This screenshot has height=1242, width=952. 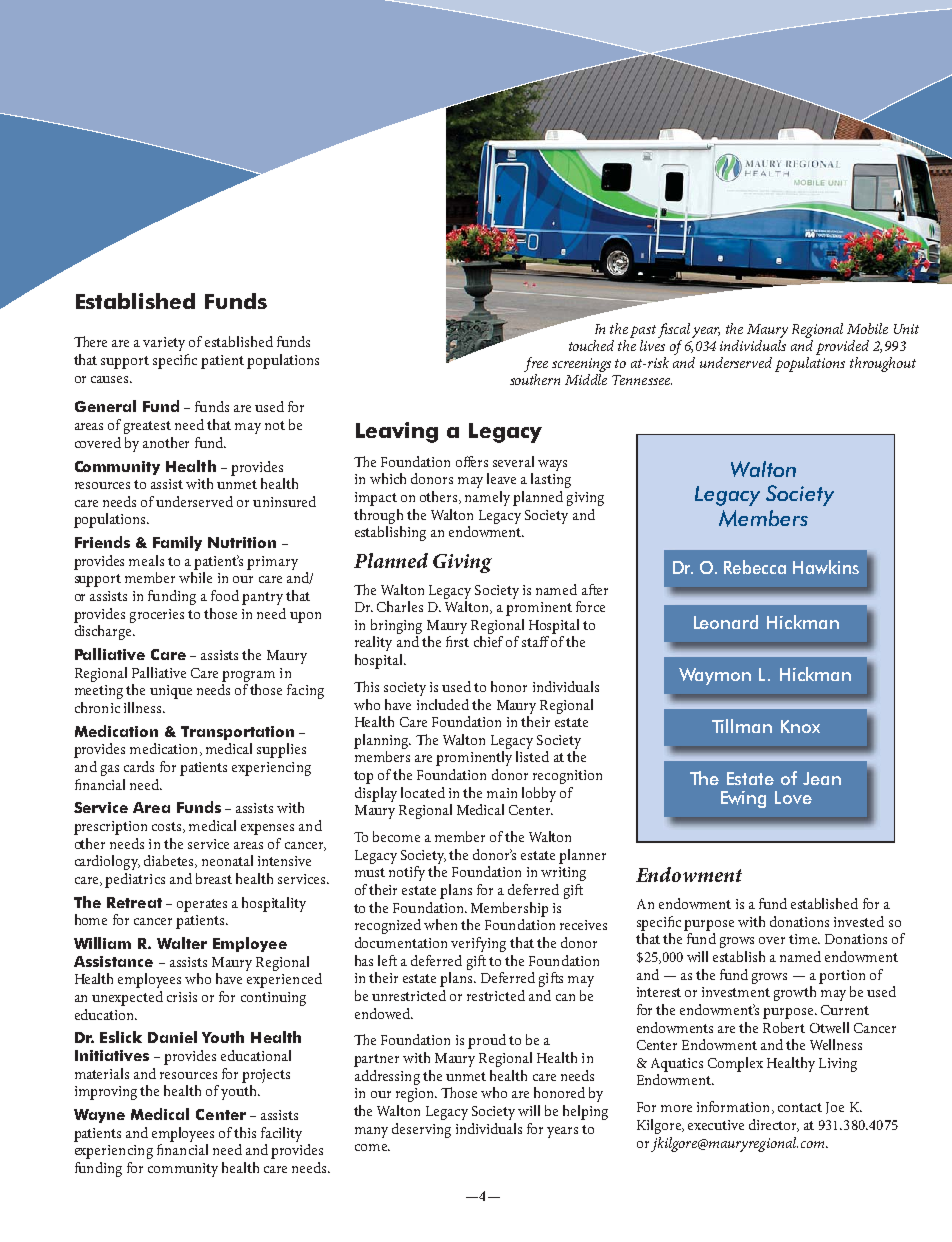 I want to click on Transportation, so click(x=237, y=733).
